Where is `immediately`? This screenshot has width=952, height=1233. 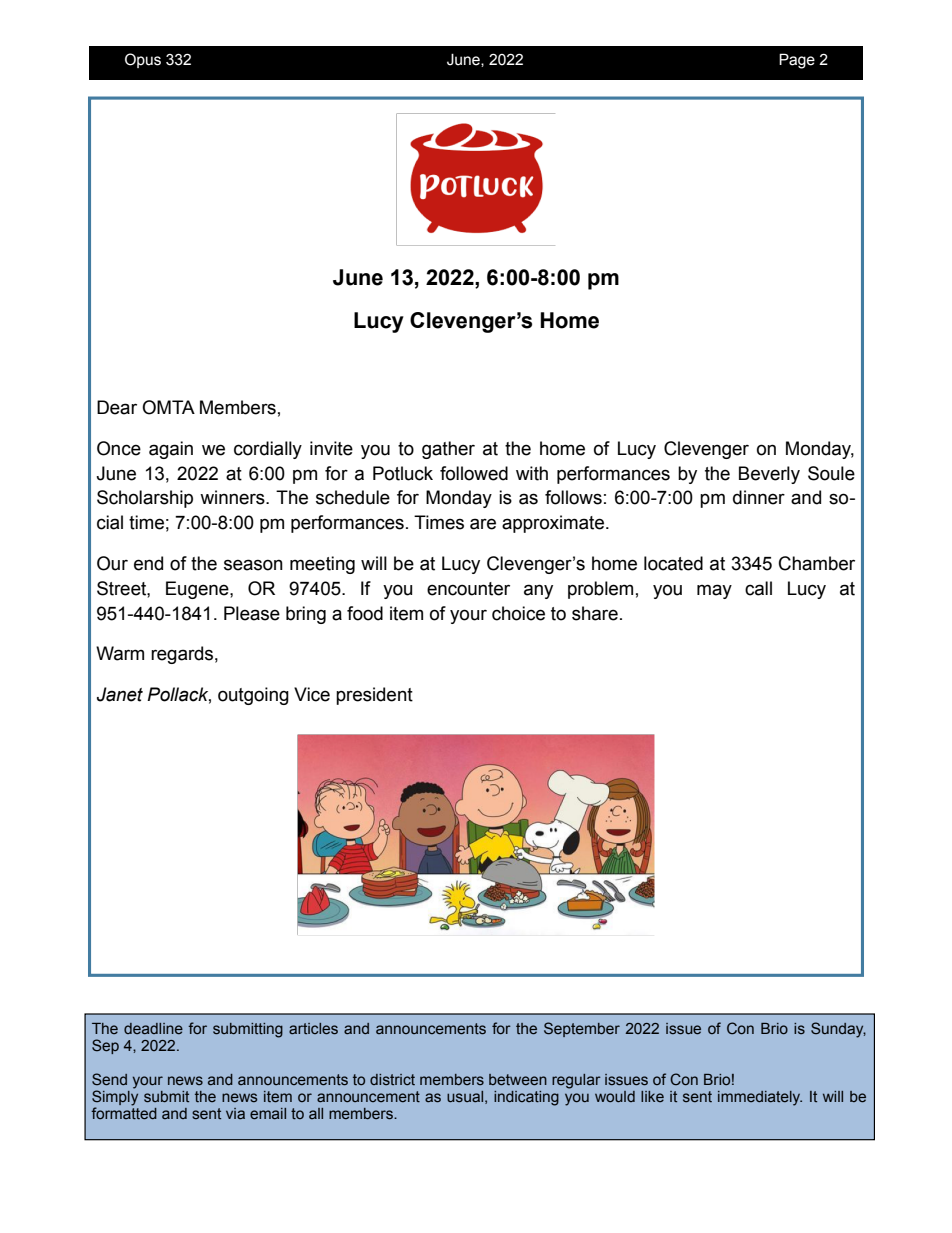
immediately is located at coordinates (760, 1098).
